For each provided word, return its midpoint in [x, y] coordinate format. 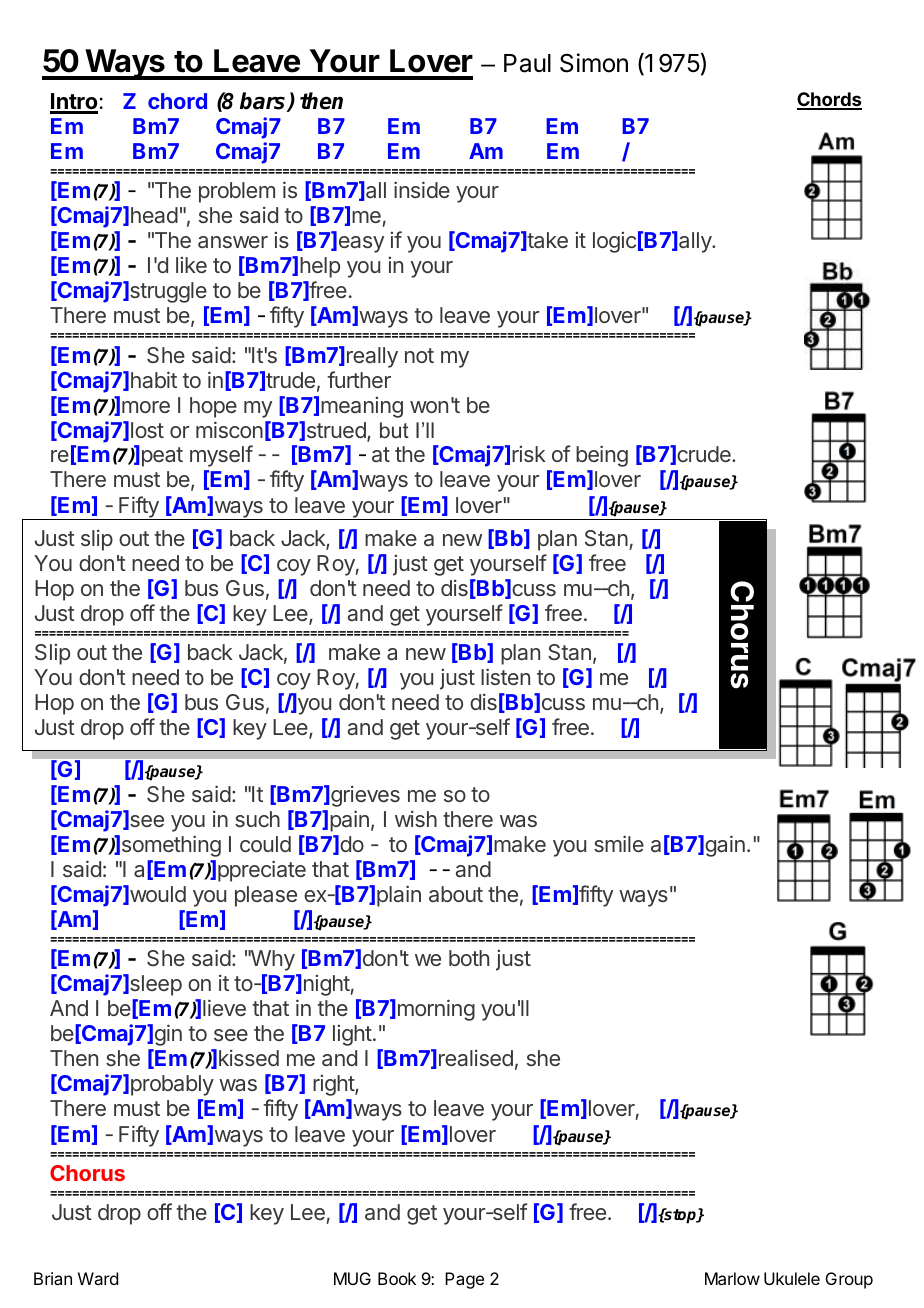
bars [264, 102]
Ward [98, 1278]
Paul [527, 63]
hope [213, 407]
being [602, 456]
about [456, 894]
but [394, 430]
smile [619, 843]
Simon [594, 63]
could [265, 844]
